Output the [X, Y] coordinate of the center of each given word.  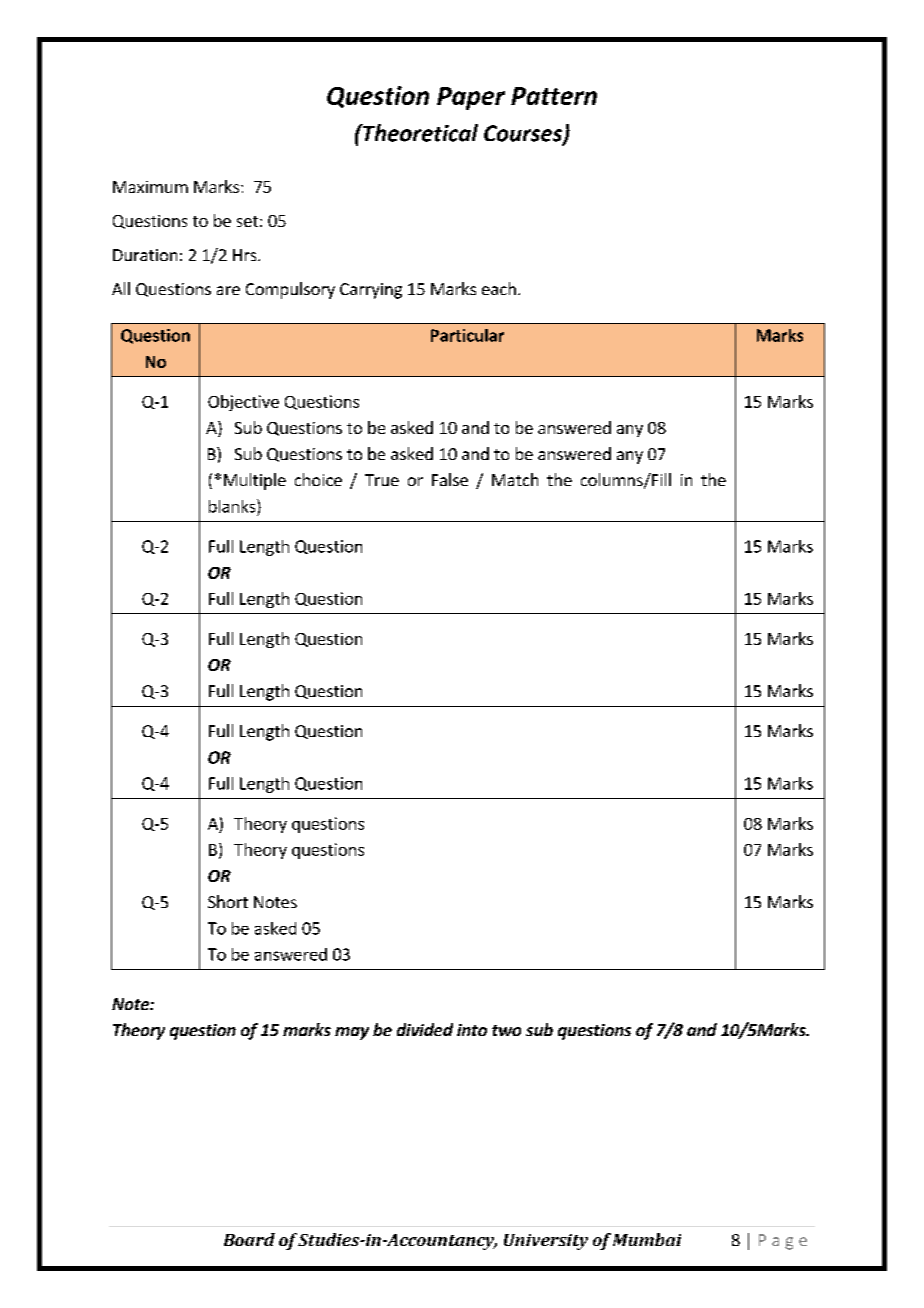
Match [515, 479]
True [382, 480]
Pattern [554, 96]
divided [425, 1029]
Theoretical [419, 133]
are [228, 290]
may [352, 1033]
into [472, 1030]
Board [249, 1239]
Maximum [150, 187]
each [499, 288]
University [546, 1242]
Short [228, 901]
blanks [233, 506]
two [506, 1030]
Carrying [371, 291]
